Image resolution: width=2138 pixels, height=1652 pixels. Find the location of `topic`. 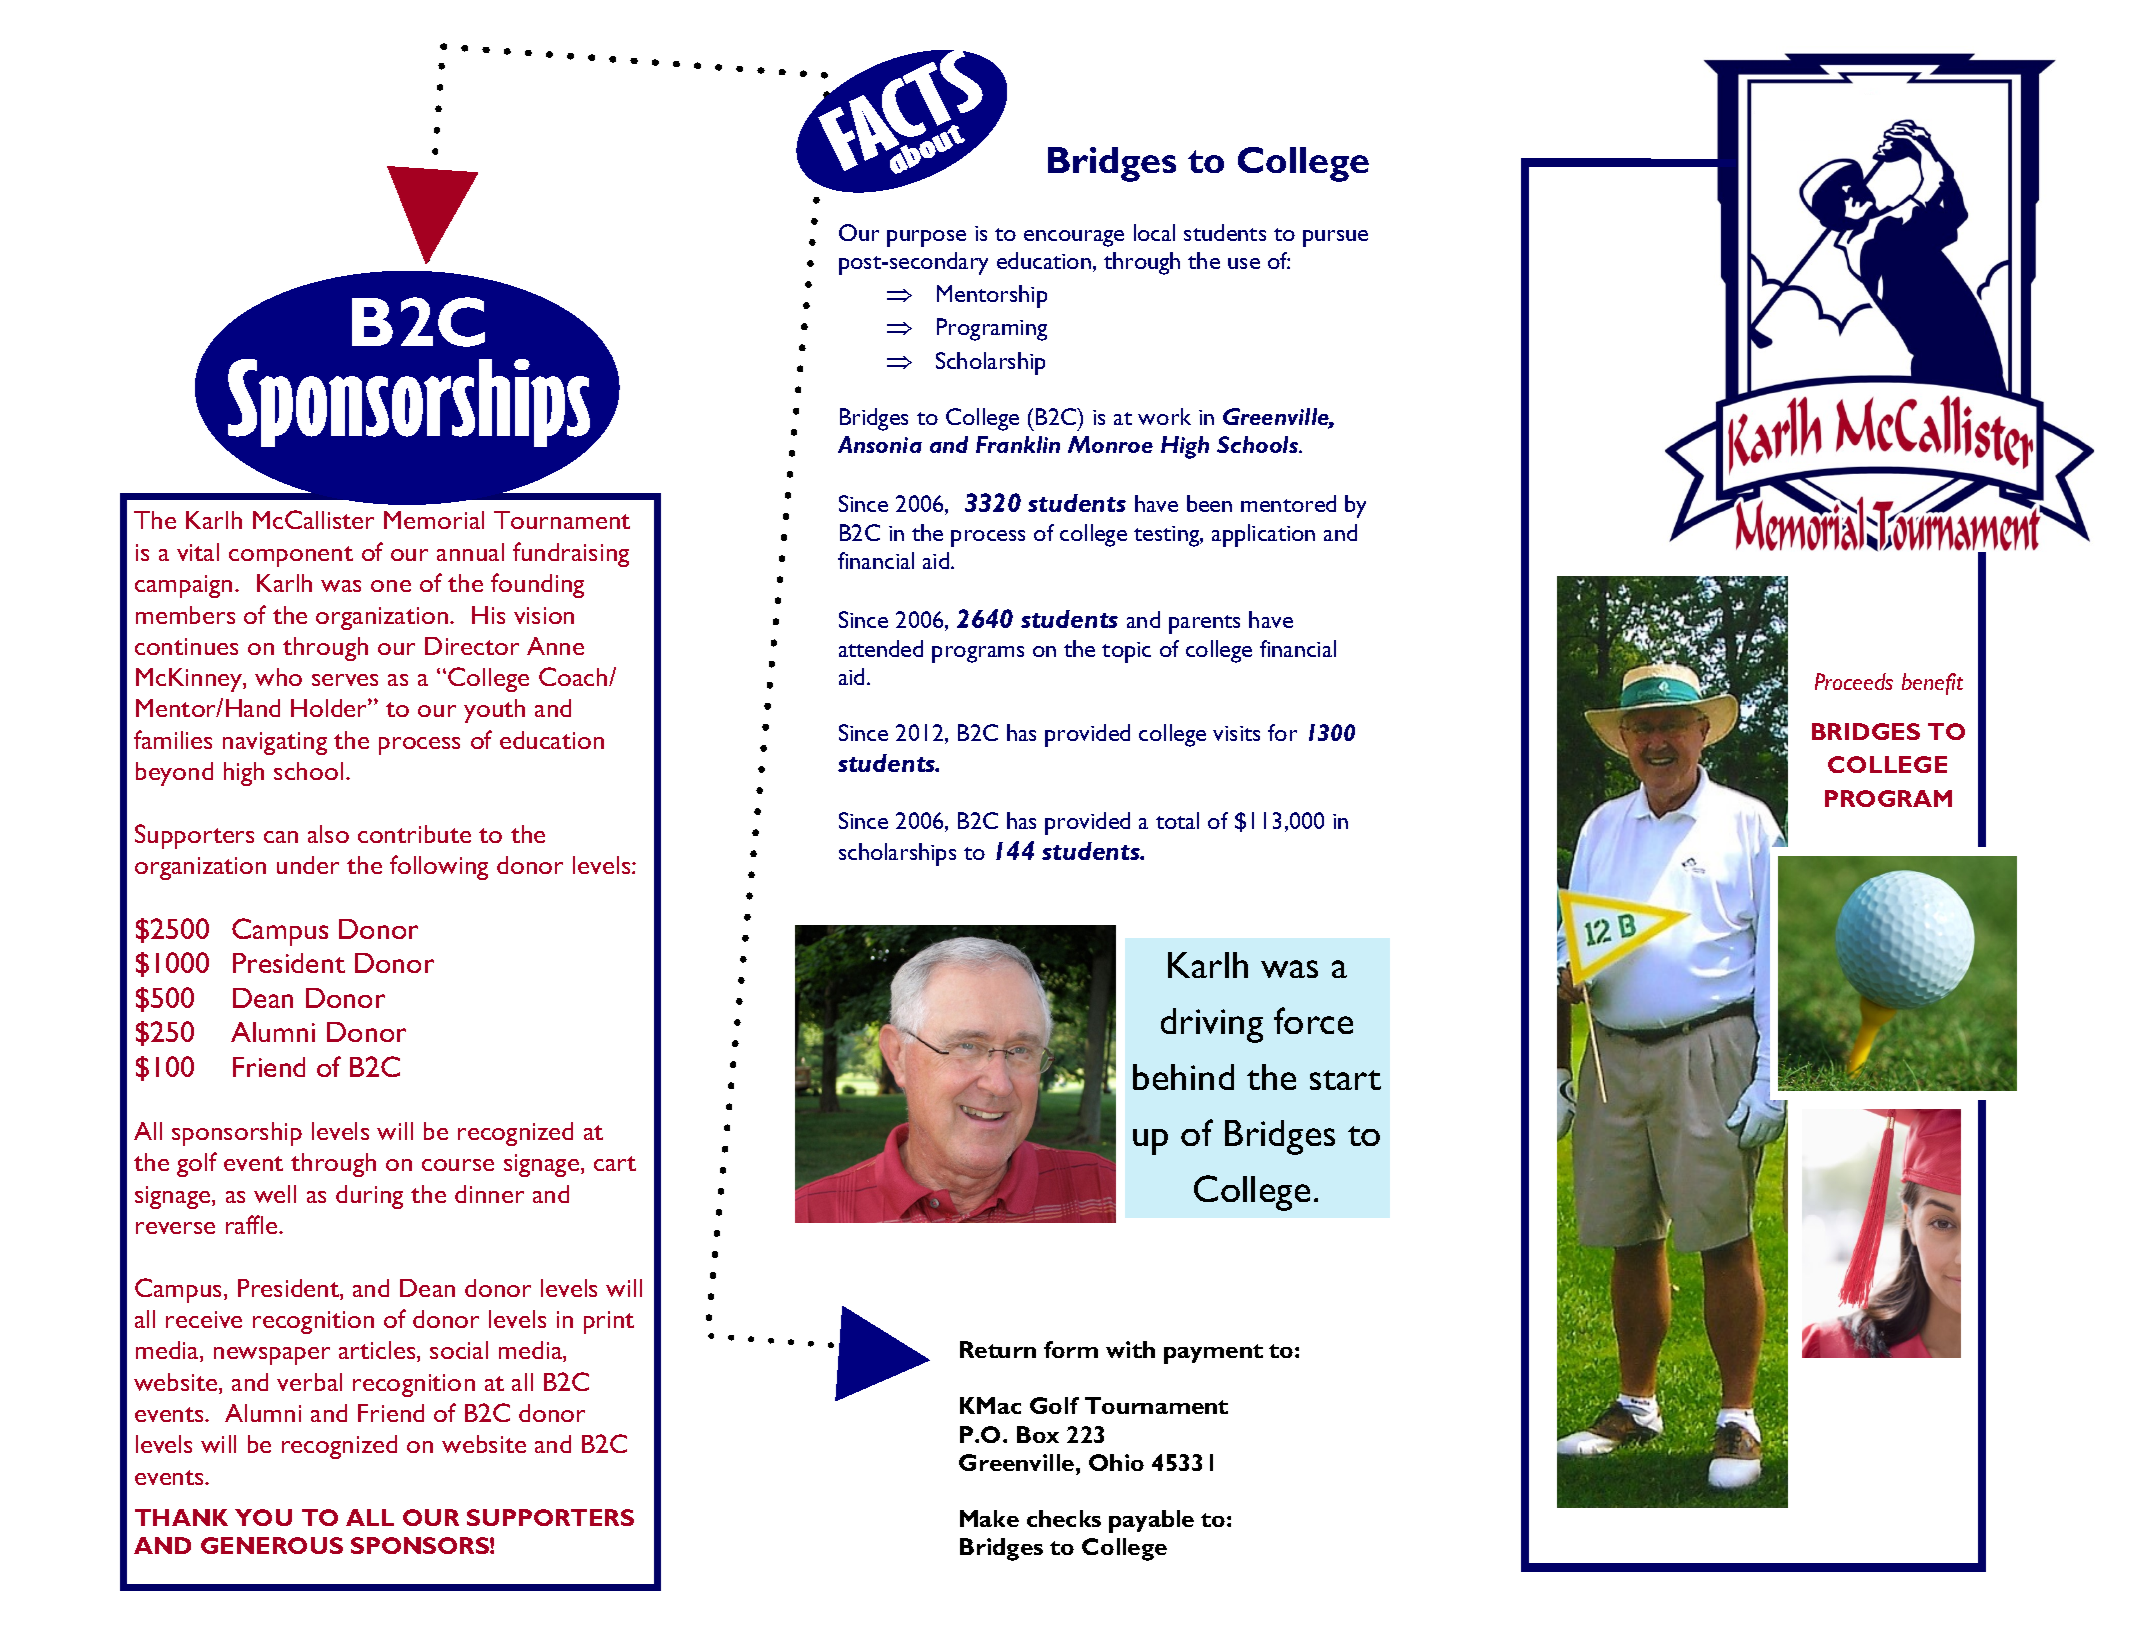

topic is located at coordinates (1126, 652).
